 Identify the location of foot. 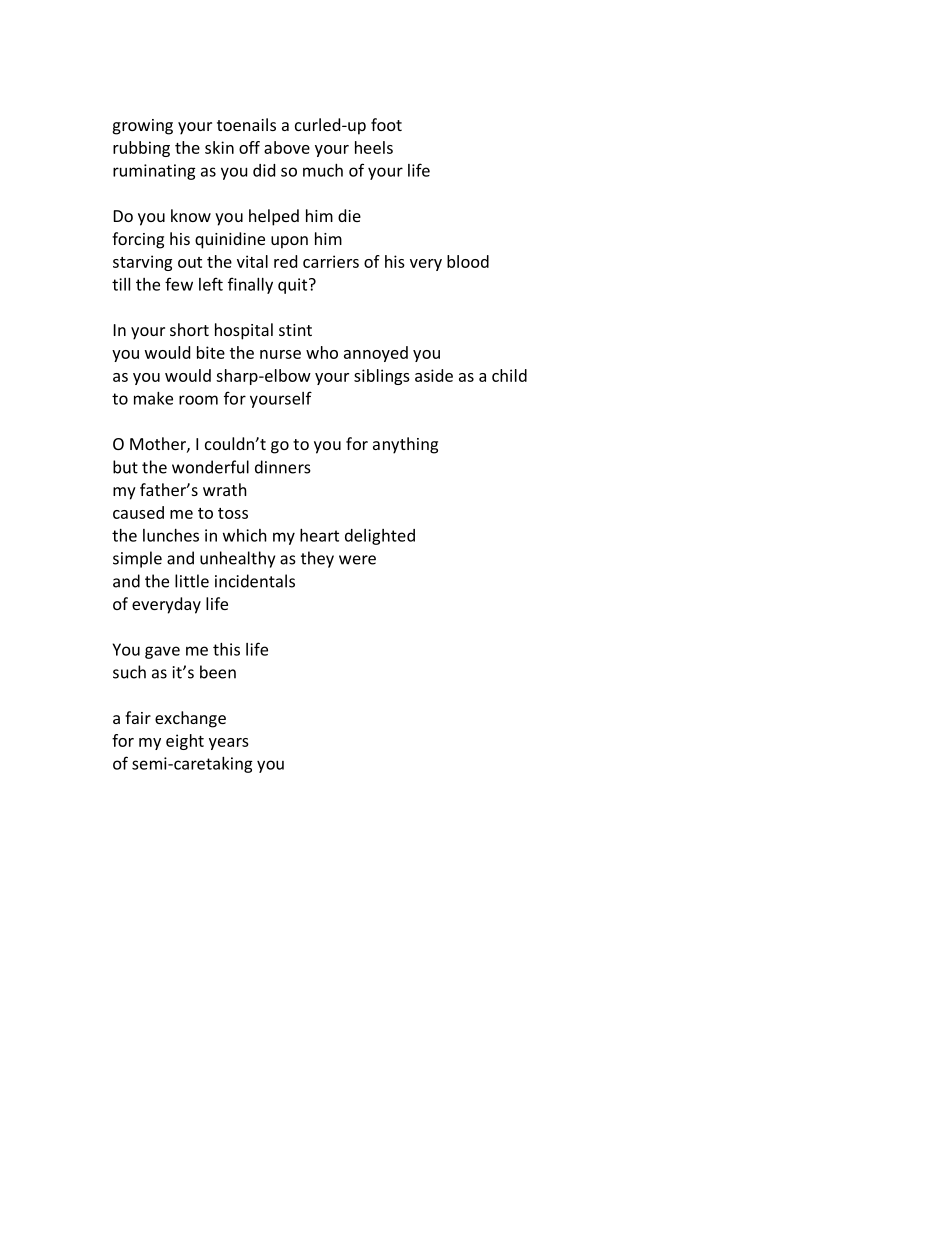
(386, 124).
